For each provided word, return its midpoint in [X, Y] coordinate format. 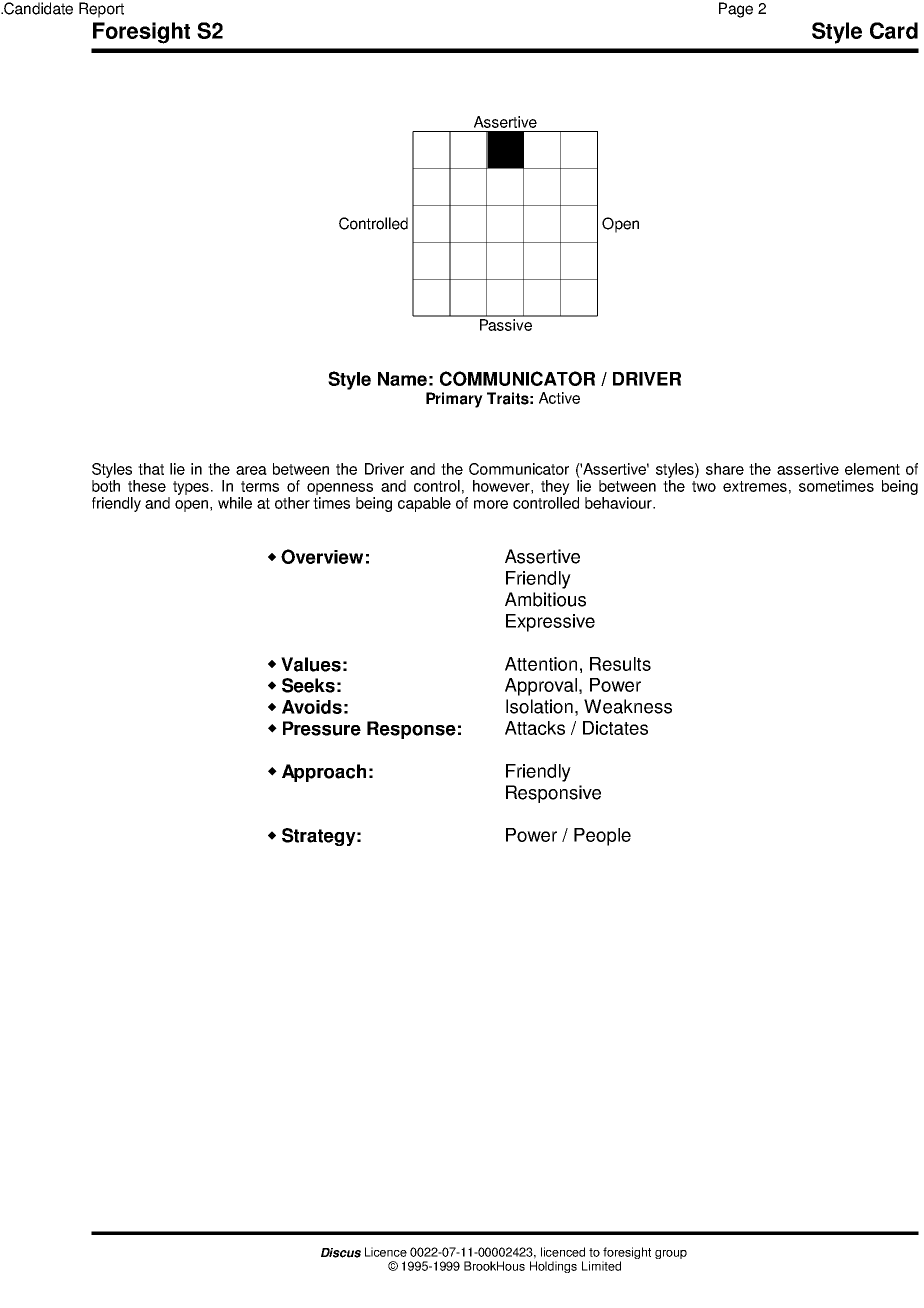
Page [736, 10]
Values [311, 664]
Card [894, 30]
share [725, 469]
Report [101, 10]
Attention [541, 664]
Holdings [553, 1267]
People [602, 837]
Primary [454, 400]
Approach [324, 773]
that [151, 469]
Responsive [553, 794]
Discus [341, 1253]
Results [620, 664]
